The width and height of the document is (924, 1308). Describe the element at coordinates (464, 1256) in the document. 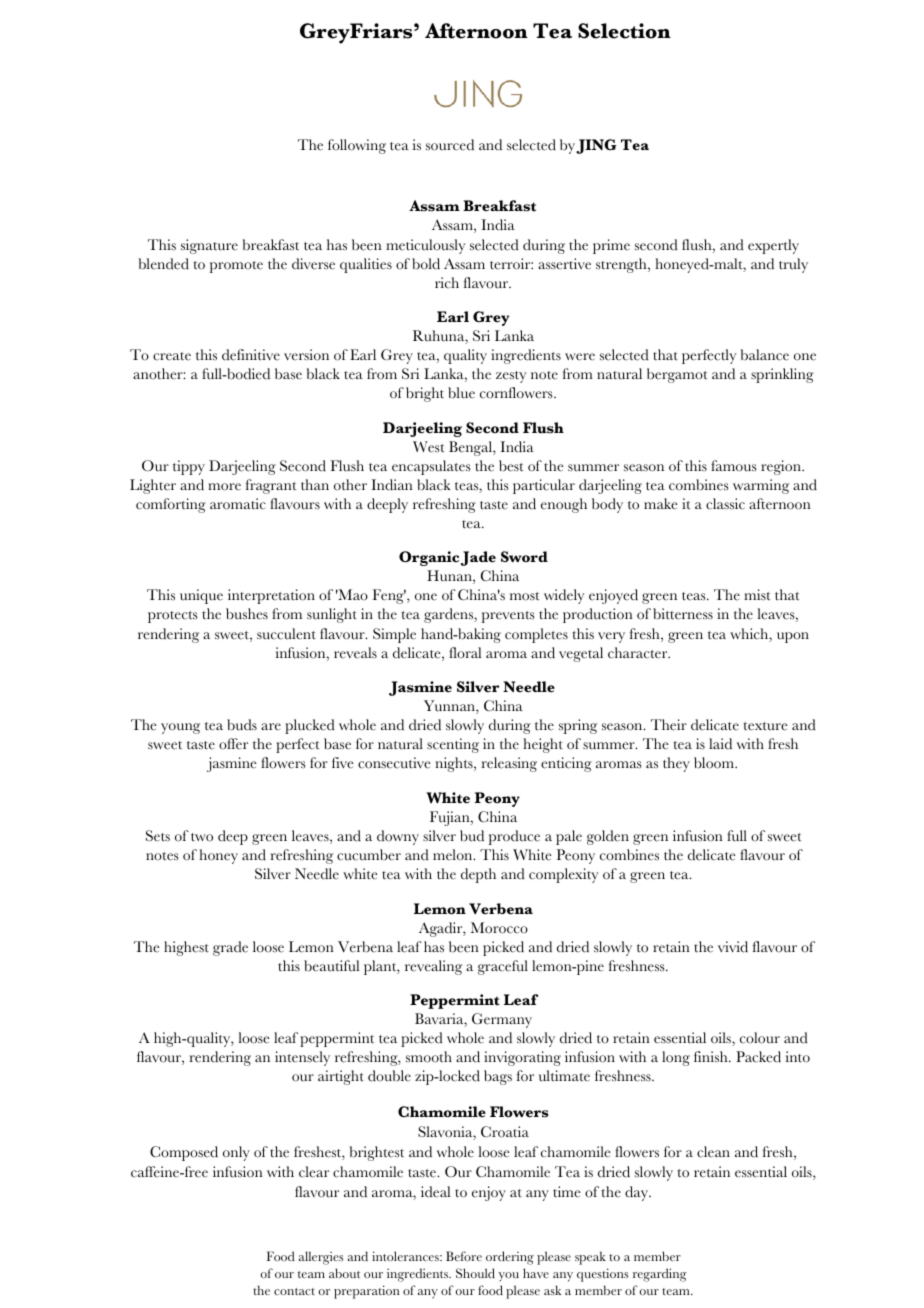

I see `Before` at that location.
